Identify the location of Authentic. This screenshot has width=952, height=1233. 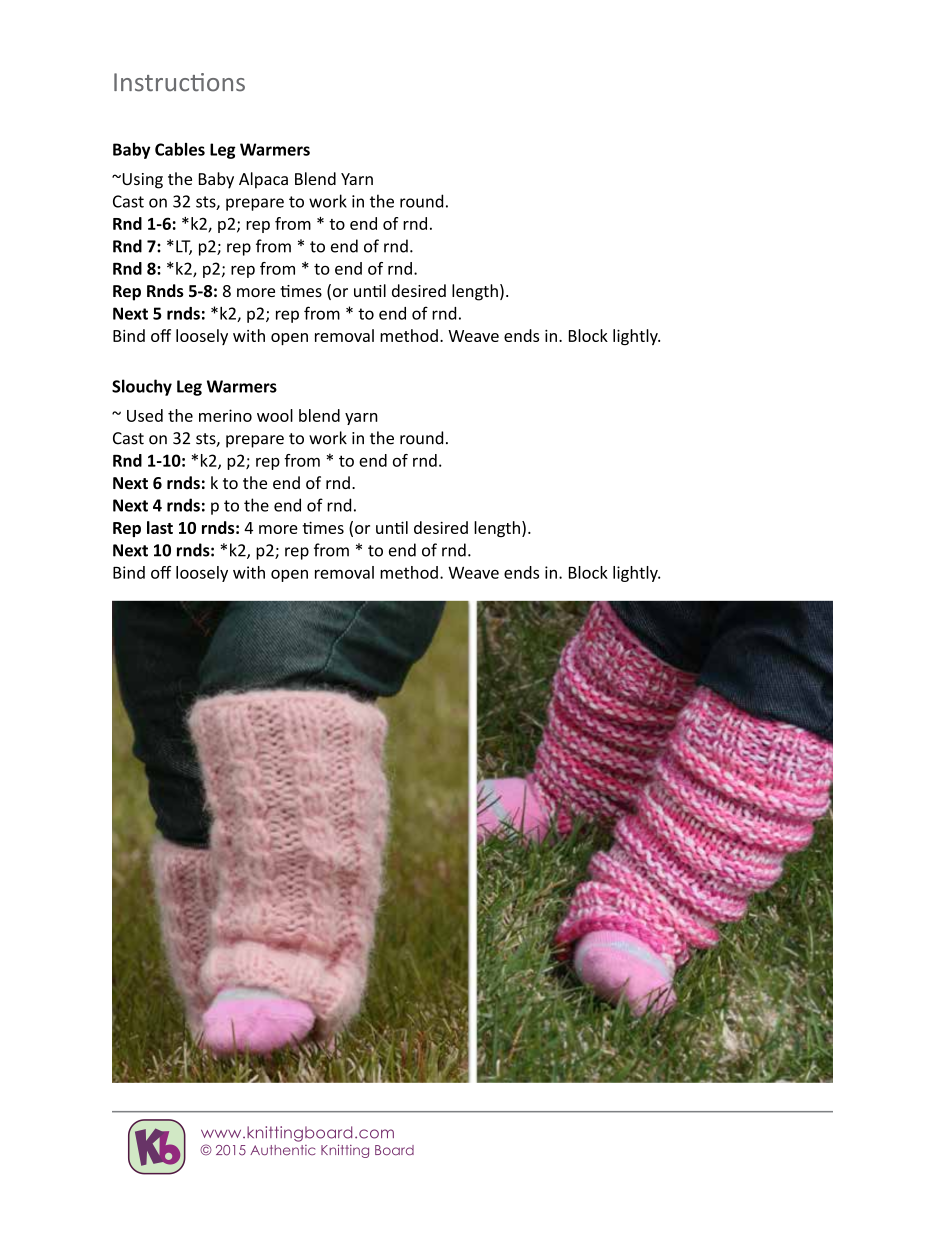
(283, 1150).
